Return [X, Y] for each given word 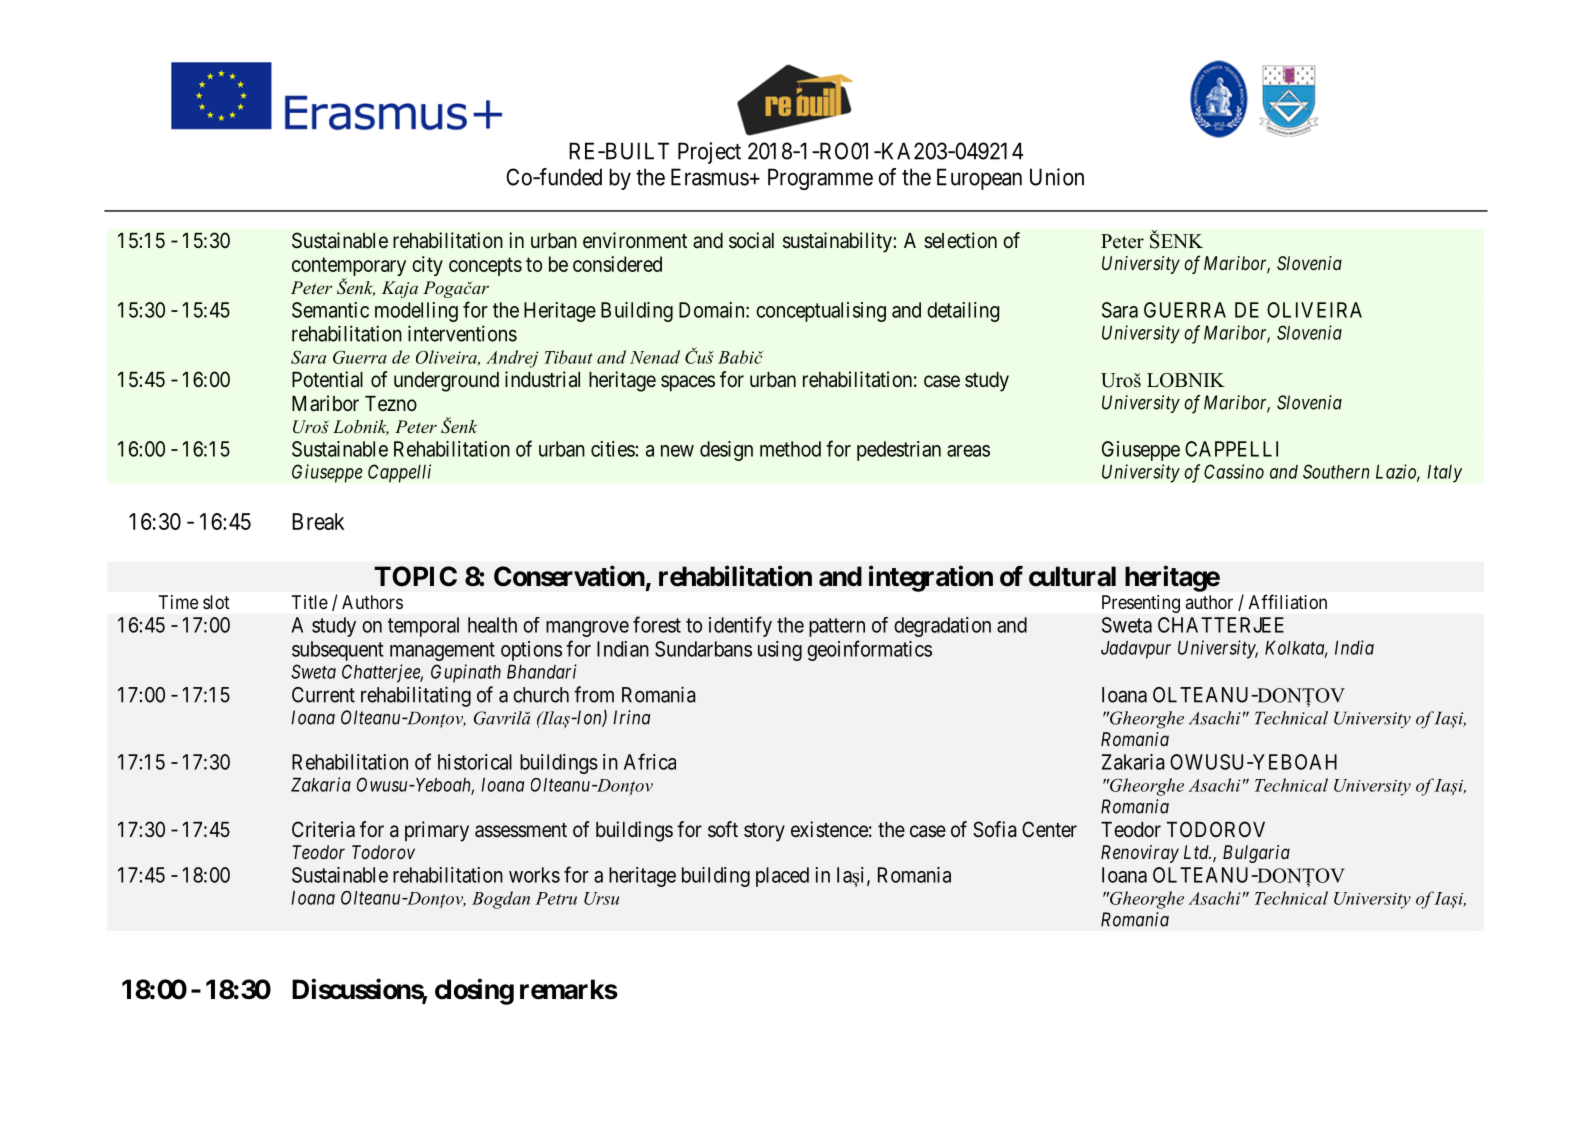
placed [782, 877]
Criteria [323, 829]
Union [1057, 177]
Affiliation [1288, 601]
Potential [327, 379]
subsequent [338, 651]
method [790, 449]
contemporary [349, 268]
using [780, 651]
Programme [820, 179]
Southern [1336, 471]
